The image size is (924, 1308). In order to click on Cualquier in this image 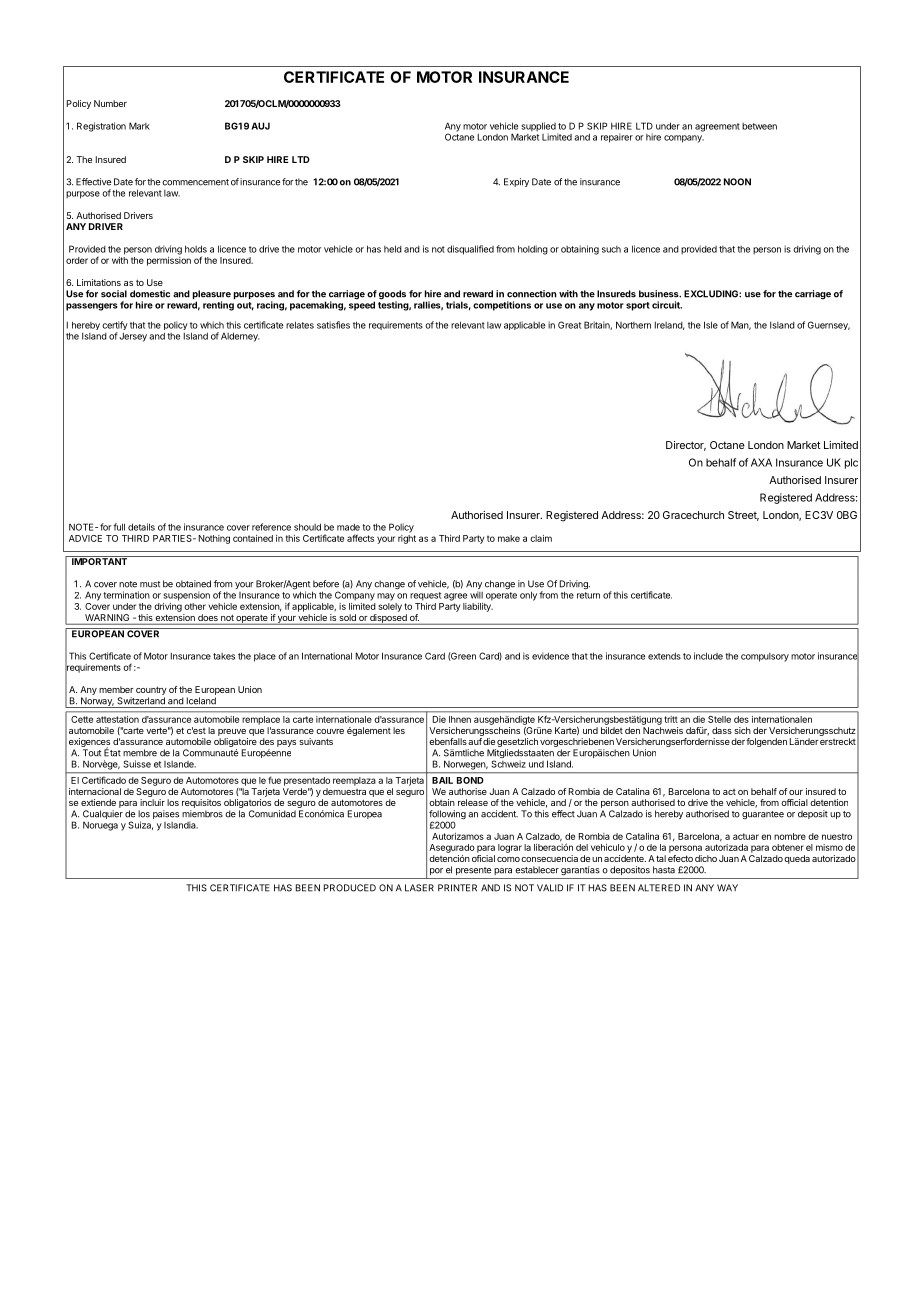, I will do `click(103, 816)`.
